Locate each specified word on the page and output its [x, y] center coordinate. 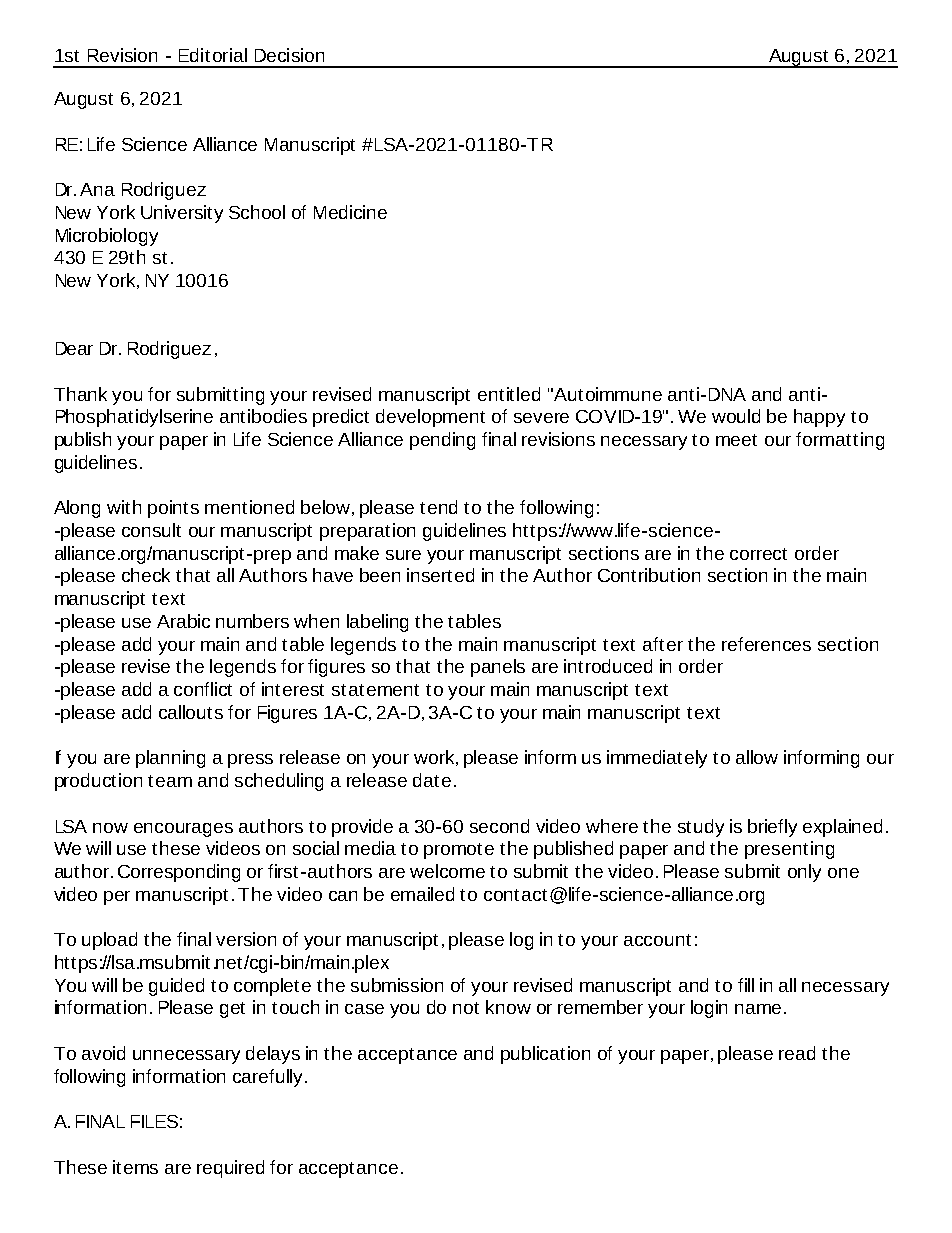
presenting [789, 850]
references [766, 644]
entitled [509, 394]
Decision [289, 55]
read [797, 1053]
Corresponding [179, 873]
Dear [74, 348]
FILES [154, 1121]
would [736, 416]
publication [545, 1055]
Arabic [183, 621]
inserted [440, 575]
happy [819, 418]
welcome [447, 871]
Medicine [350, 212]
